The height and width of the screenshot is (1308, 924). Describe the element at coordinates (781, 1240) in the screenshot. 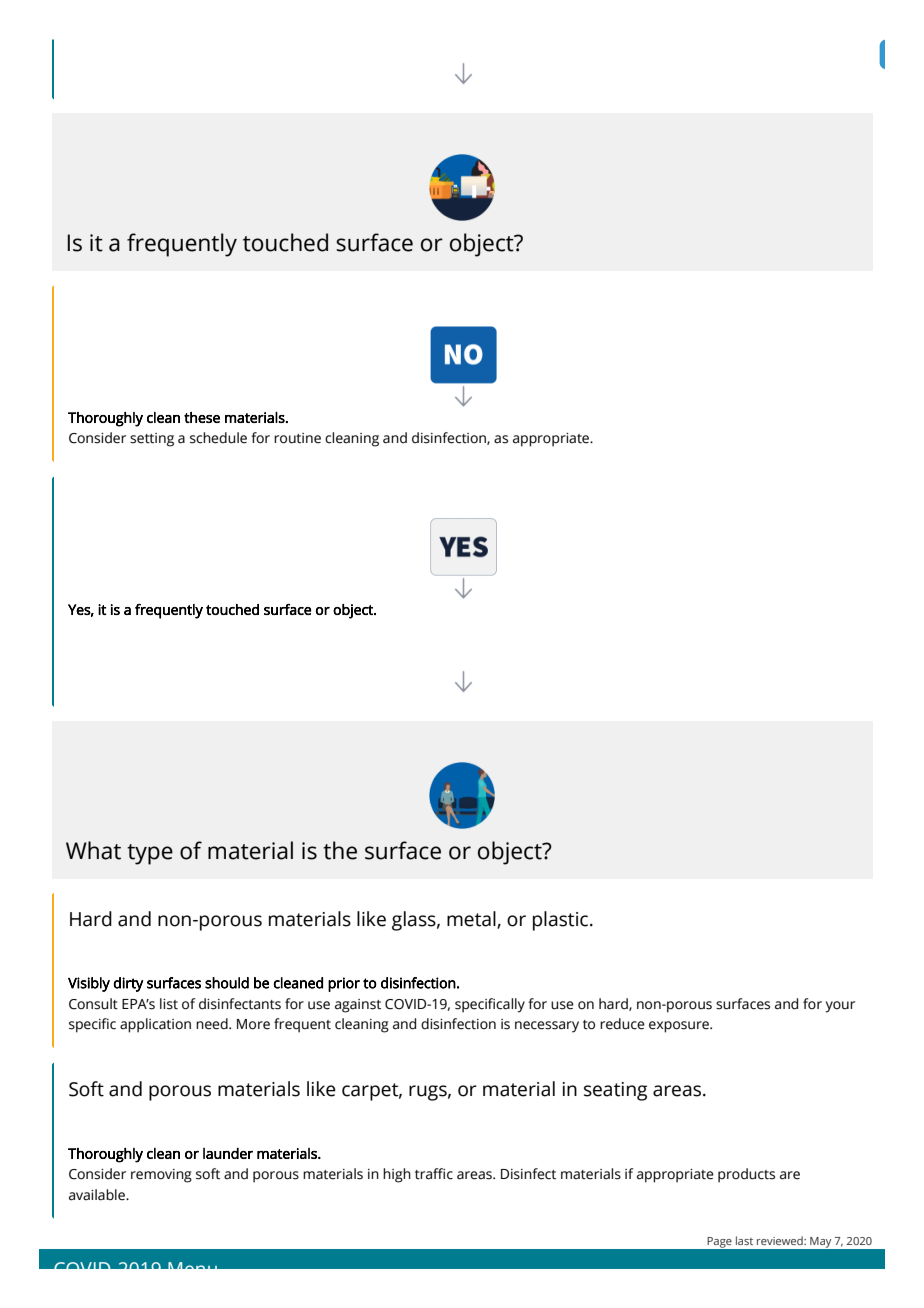

I see `reviewed` at that location.
